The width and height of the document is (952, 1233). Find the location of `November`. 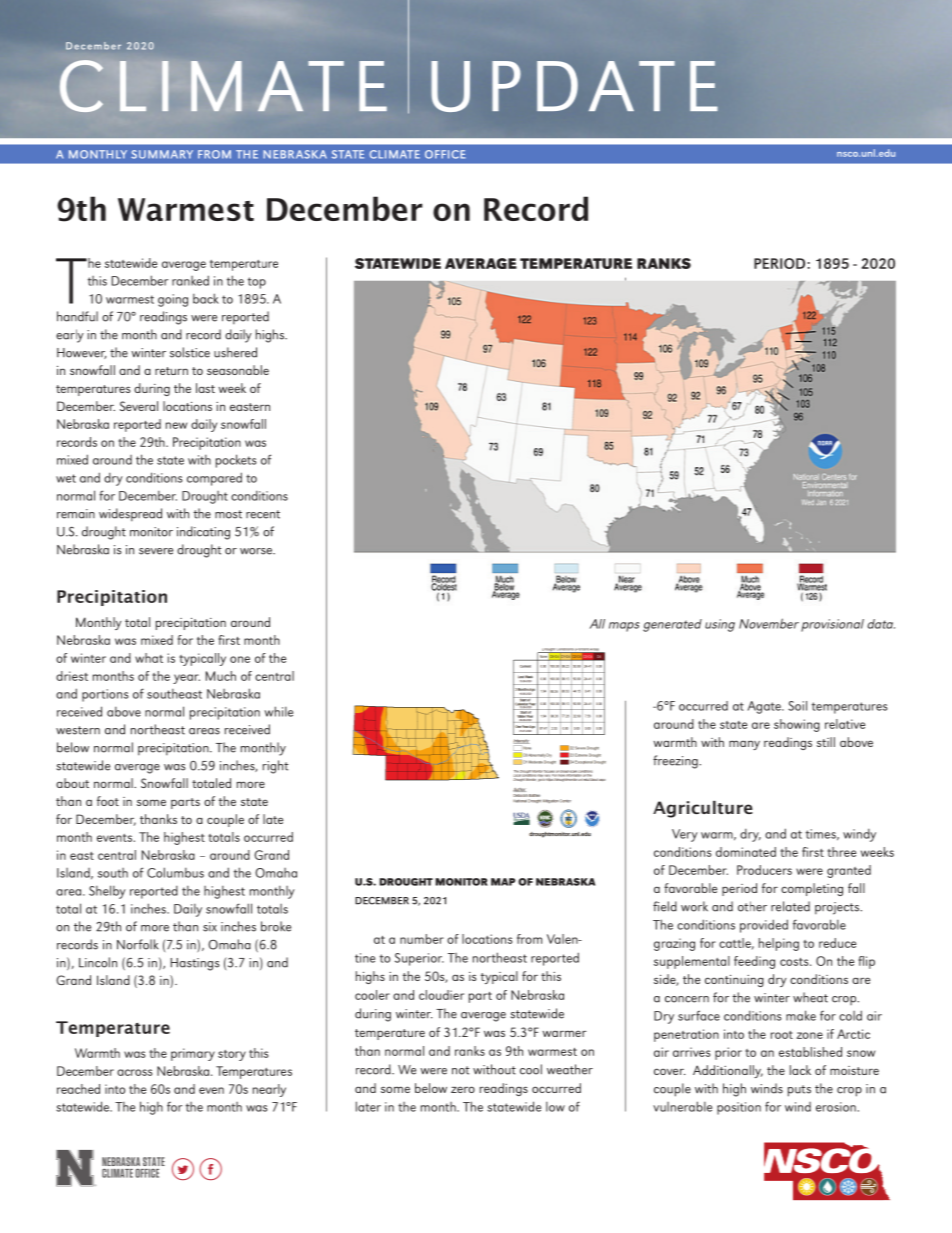

November is located at coordinates (769, 623).
